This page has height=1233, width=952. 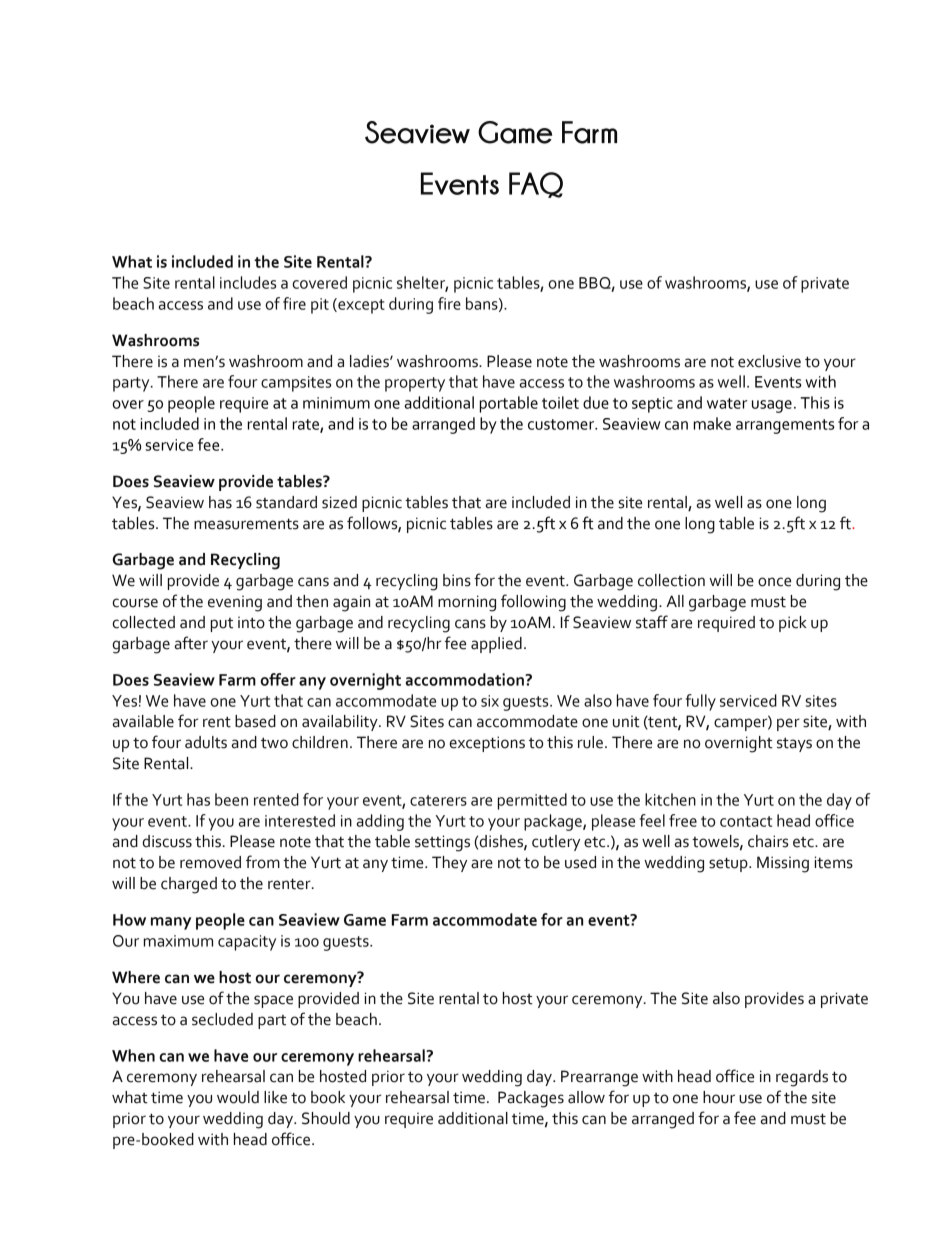 What do you see at coordinates (719, 1097) in the page?
I see `hour` at bounding box center [719, 1097].
